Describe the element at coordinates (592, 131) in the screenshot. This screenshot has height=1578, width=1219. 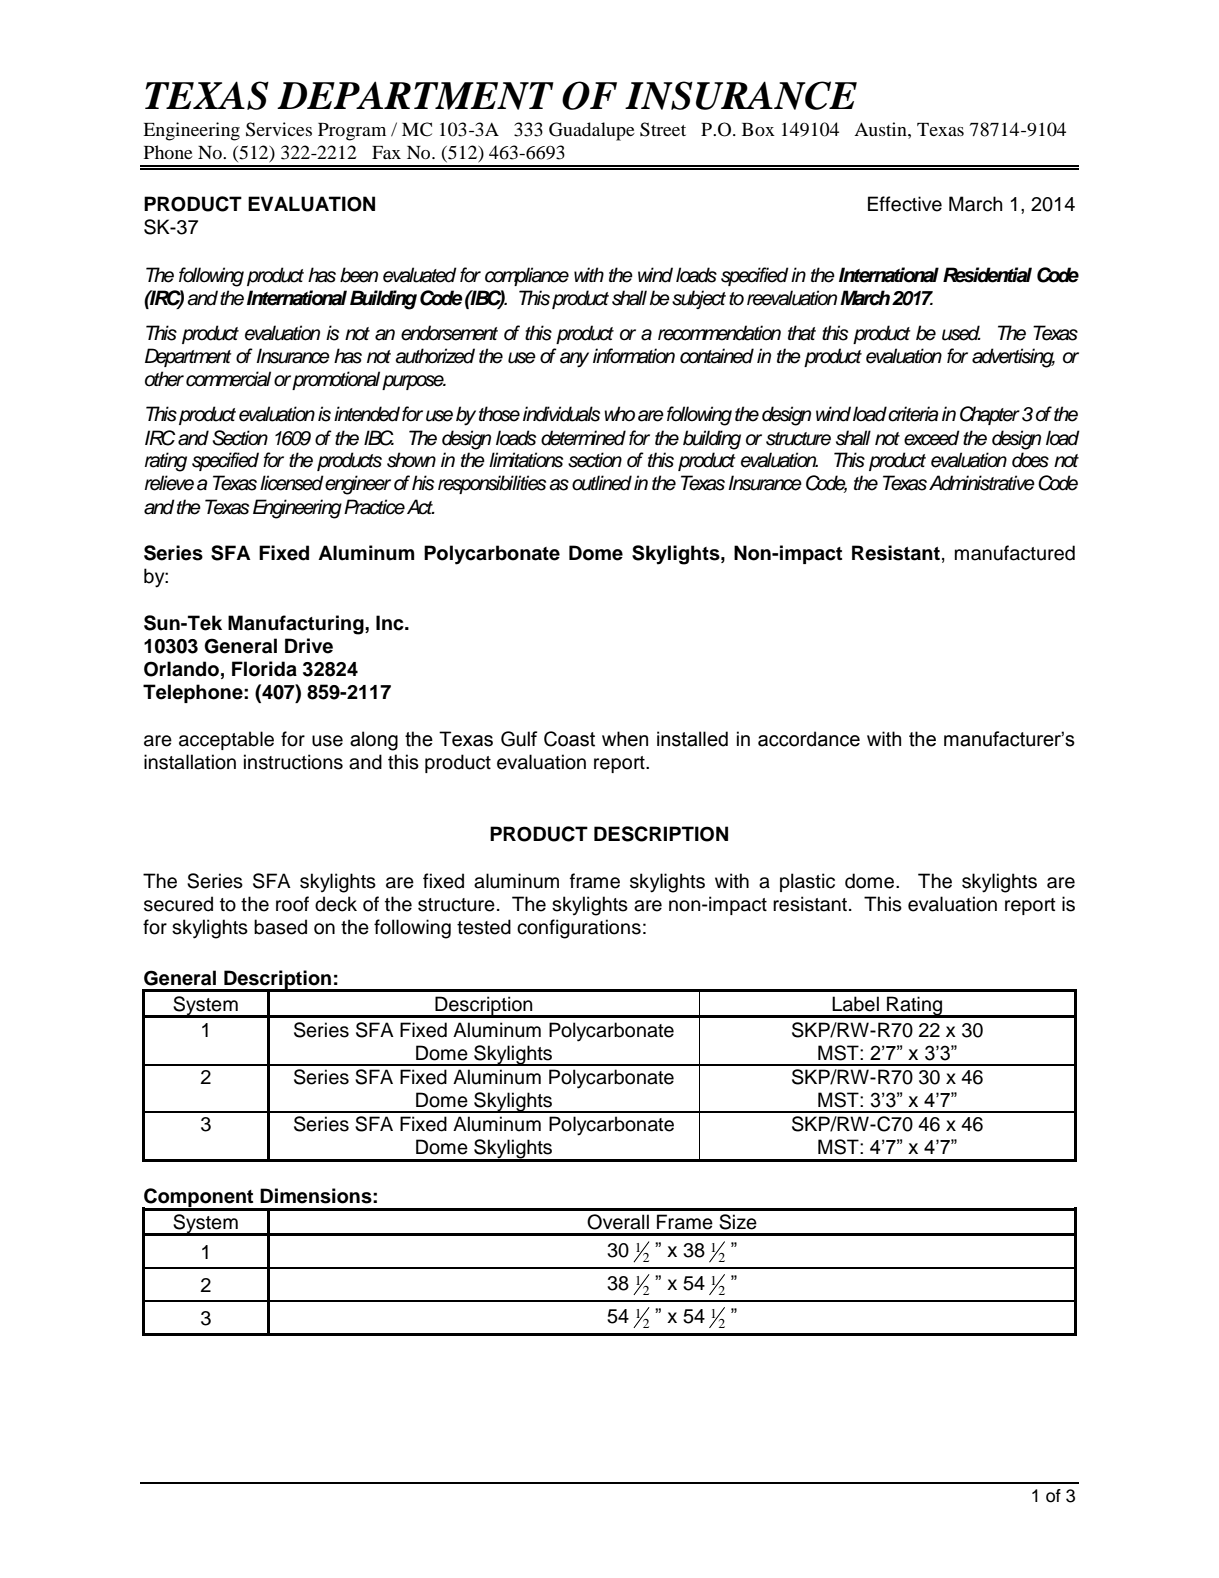
I see `Guadalupe` at that location.
